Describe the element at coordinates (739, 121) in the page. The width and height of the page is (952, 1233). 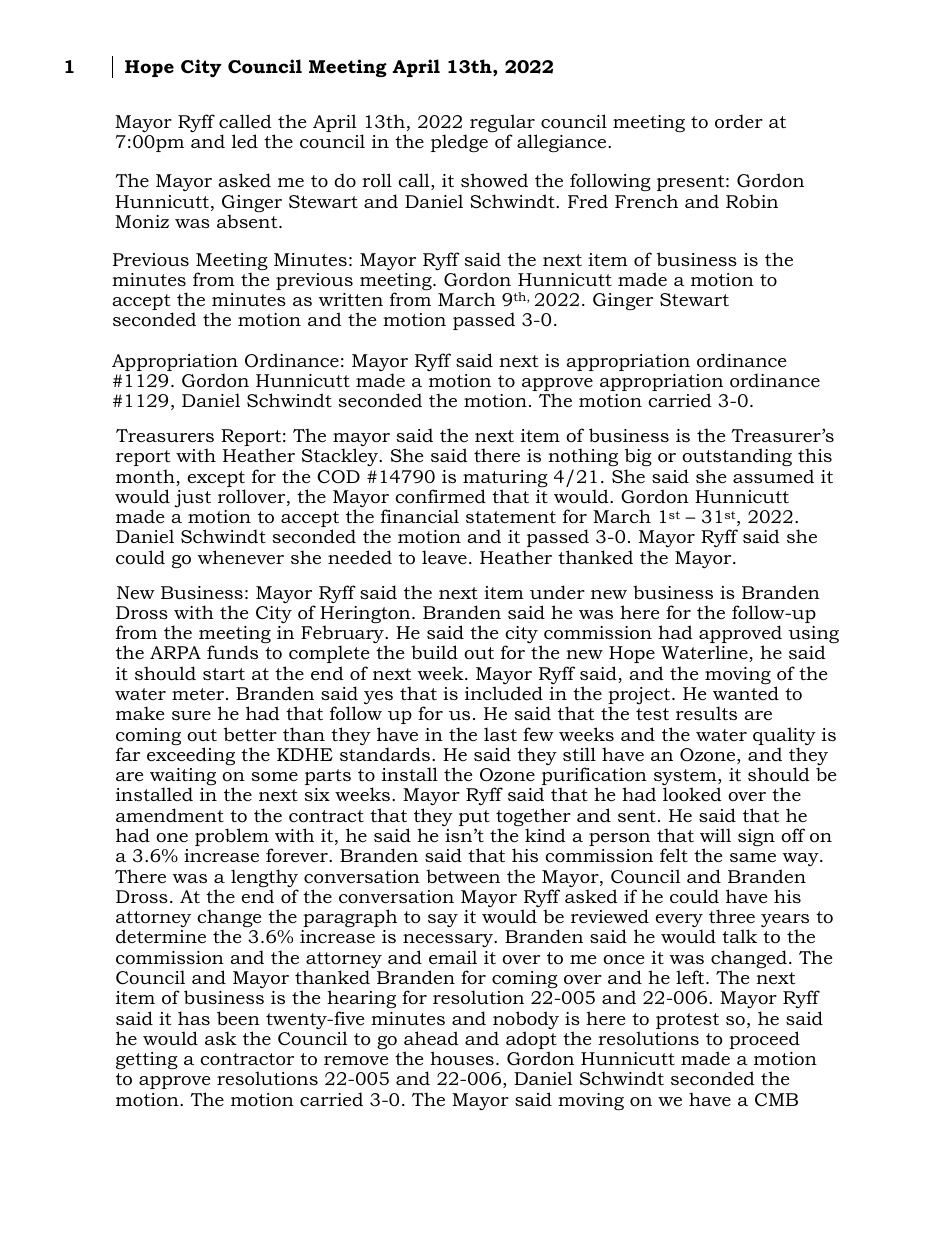
I see `order` at that location.
